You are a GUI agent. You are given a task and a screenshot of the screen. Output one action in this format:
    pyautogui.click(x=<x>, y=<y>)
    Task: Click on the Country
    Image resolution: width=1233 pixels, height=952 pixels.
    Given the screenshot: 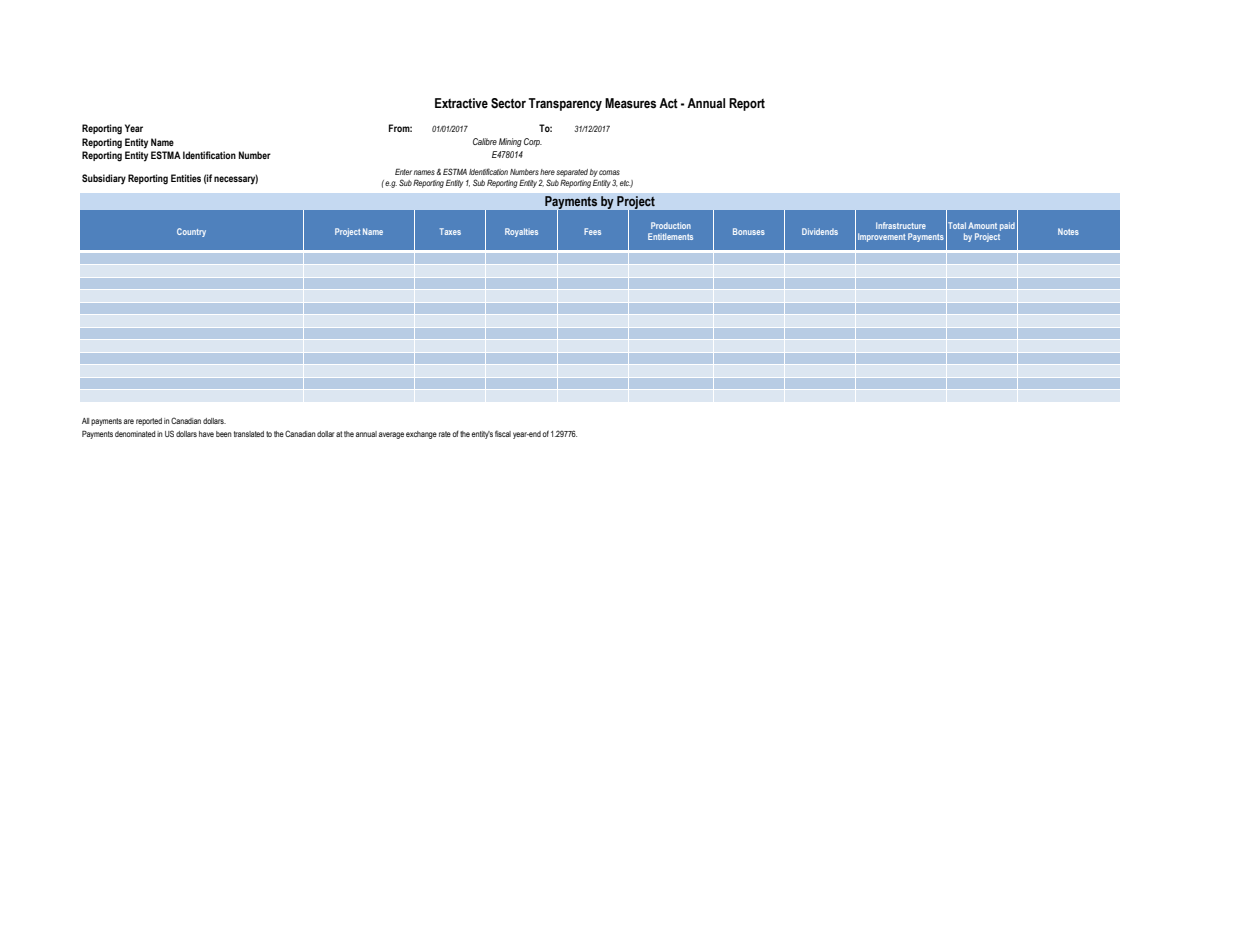 What is the action you would take?
    pyautogui.click(x=191, y=232)
